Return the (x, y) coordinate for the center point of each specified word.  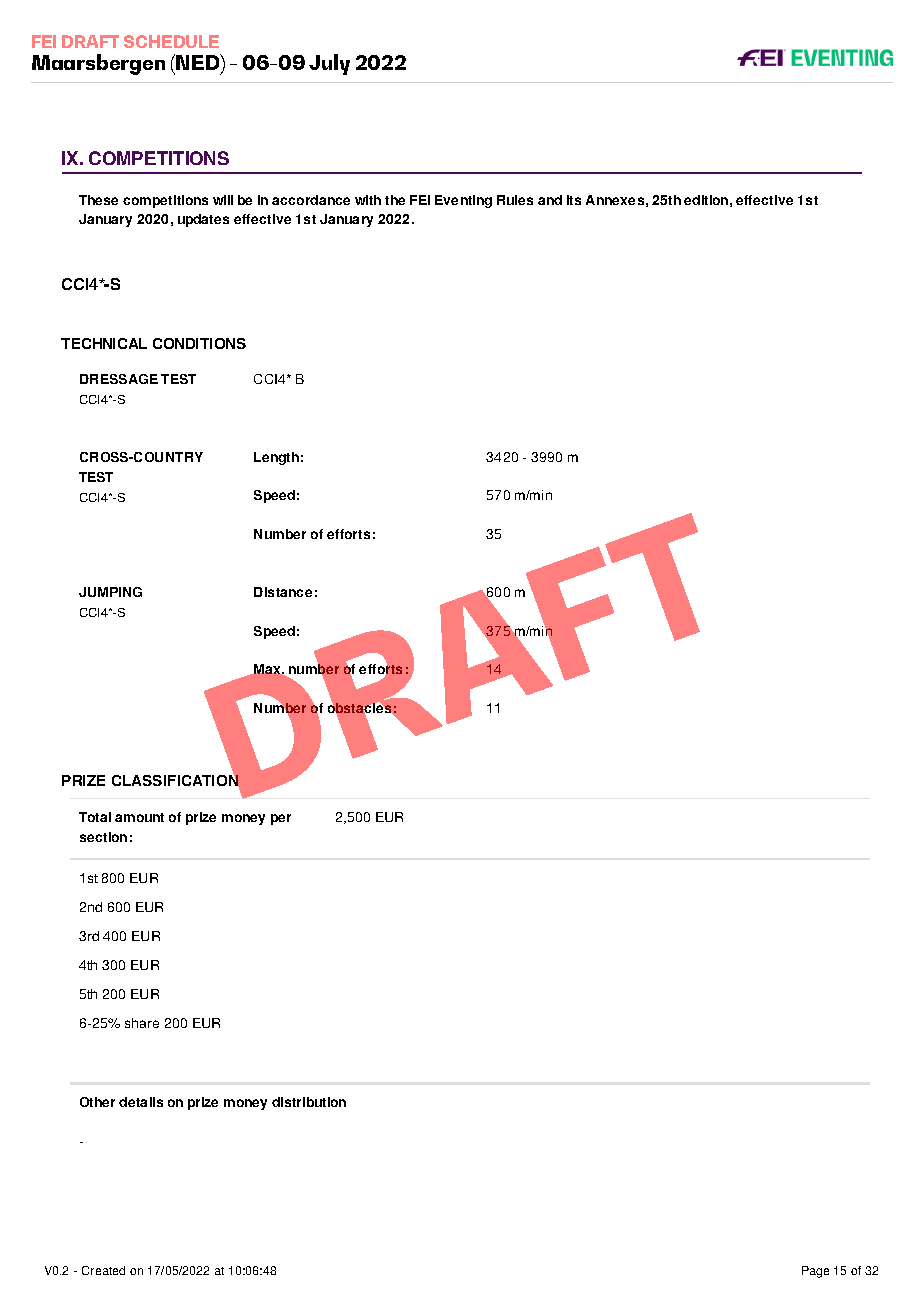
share (142, 1023)
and (550, 200)
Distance (283, 592)
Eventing (463, 201)
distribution (309, 1102)
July (329, 64)
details (141, 1102)
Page (815, 1272)
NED (199, 63)
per (281, 819)
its (574, 200)
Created (103, 1270)
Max (269, 669)
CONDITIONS (199, 343)
